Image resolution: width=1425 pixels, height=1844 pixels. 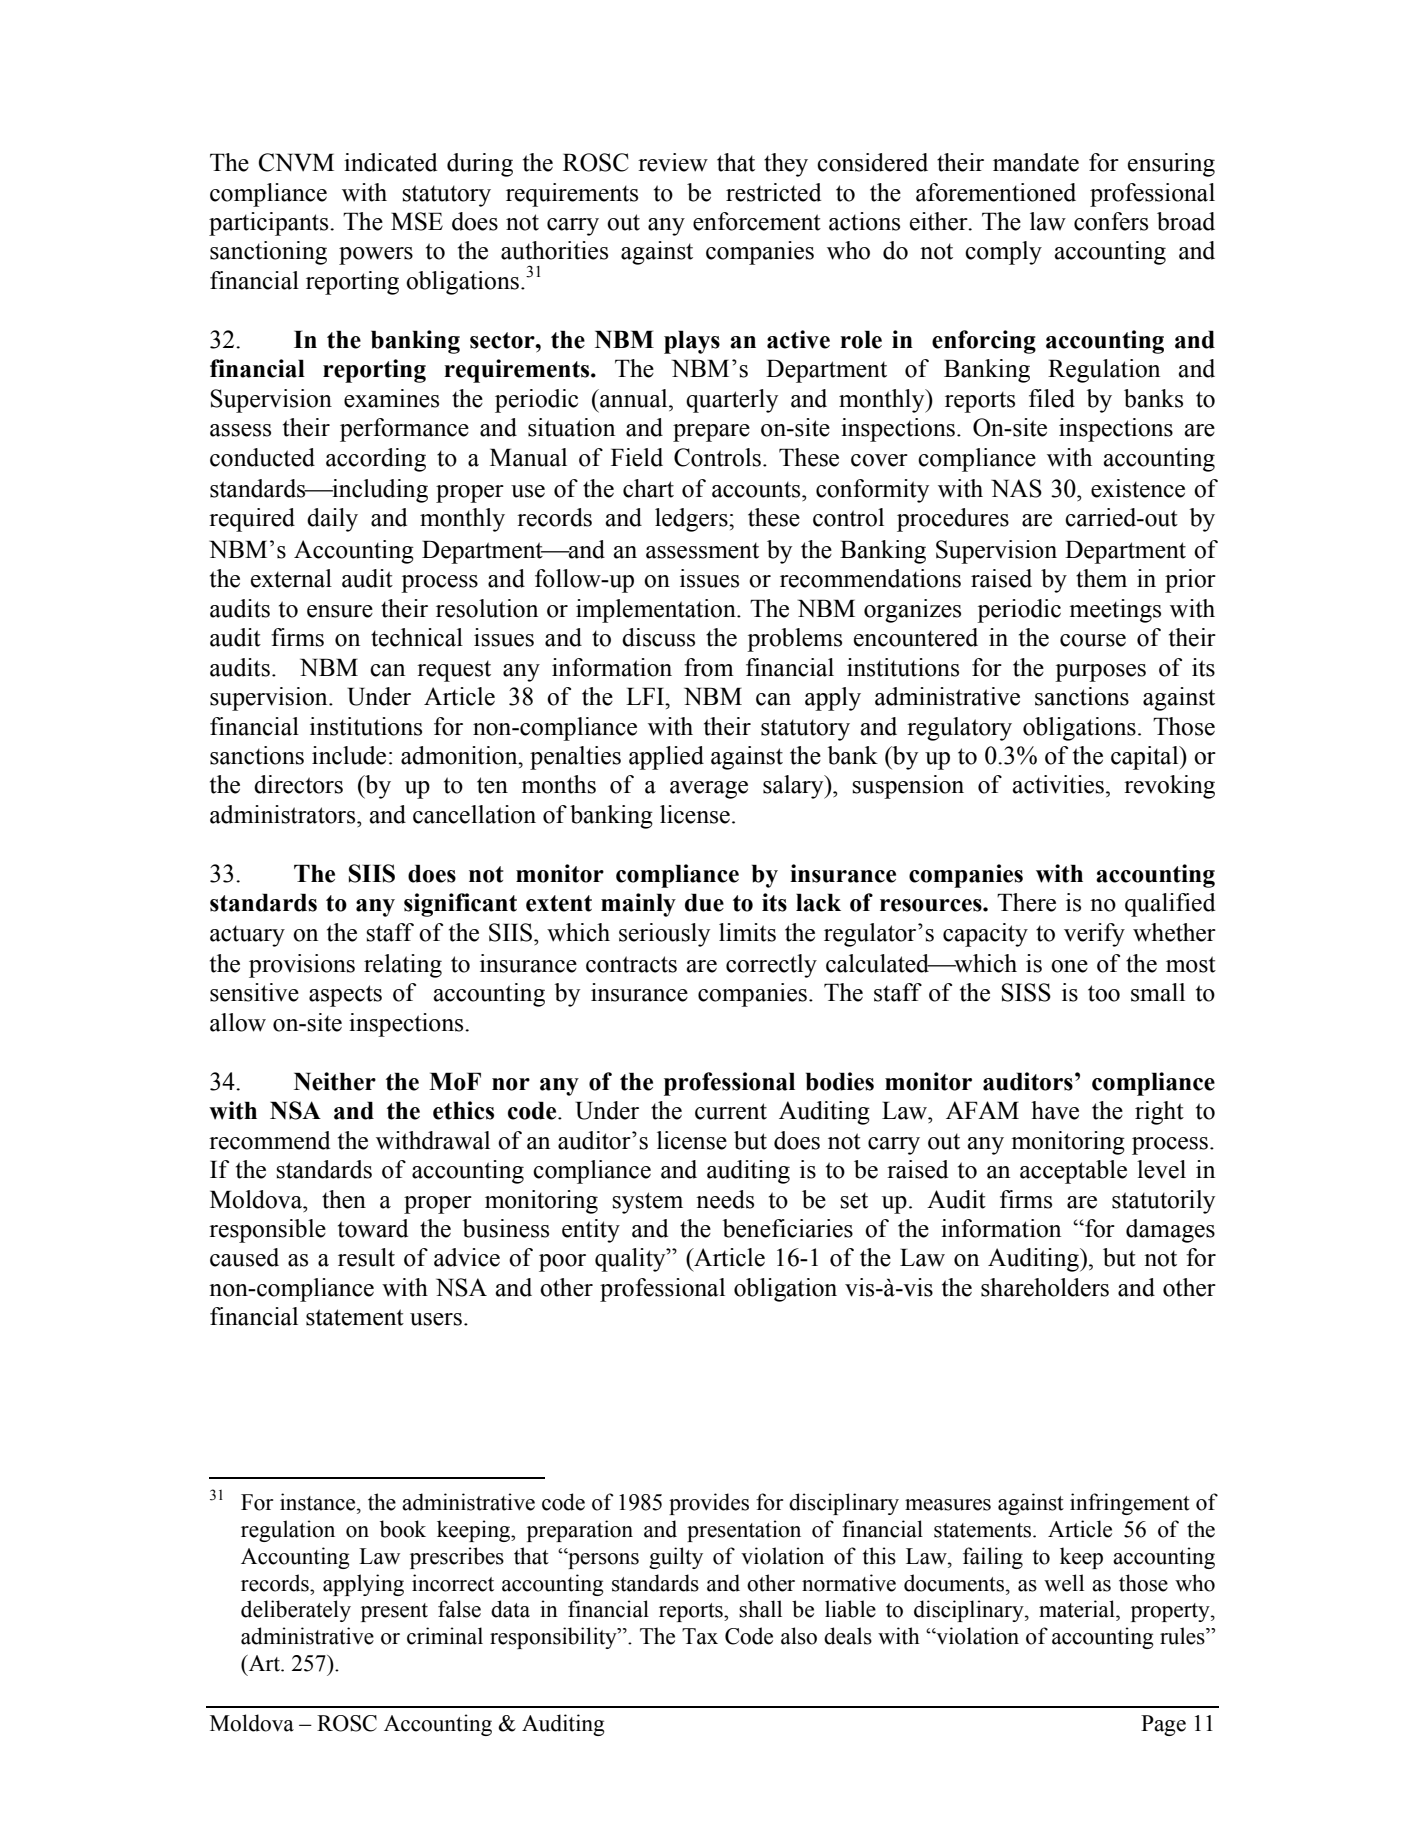 I want to click on powers, so click(x=376, y=256).
